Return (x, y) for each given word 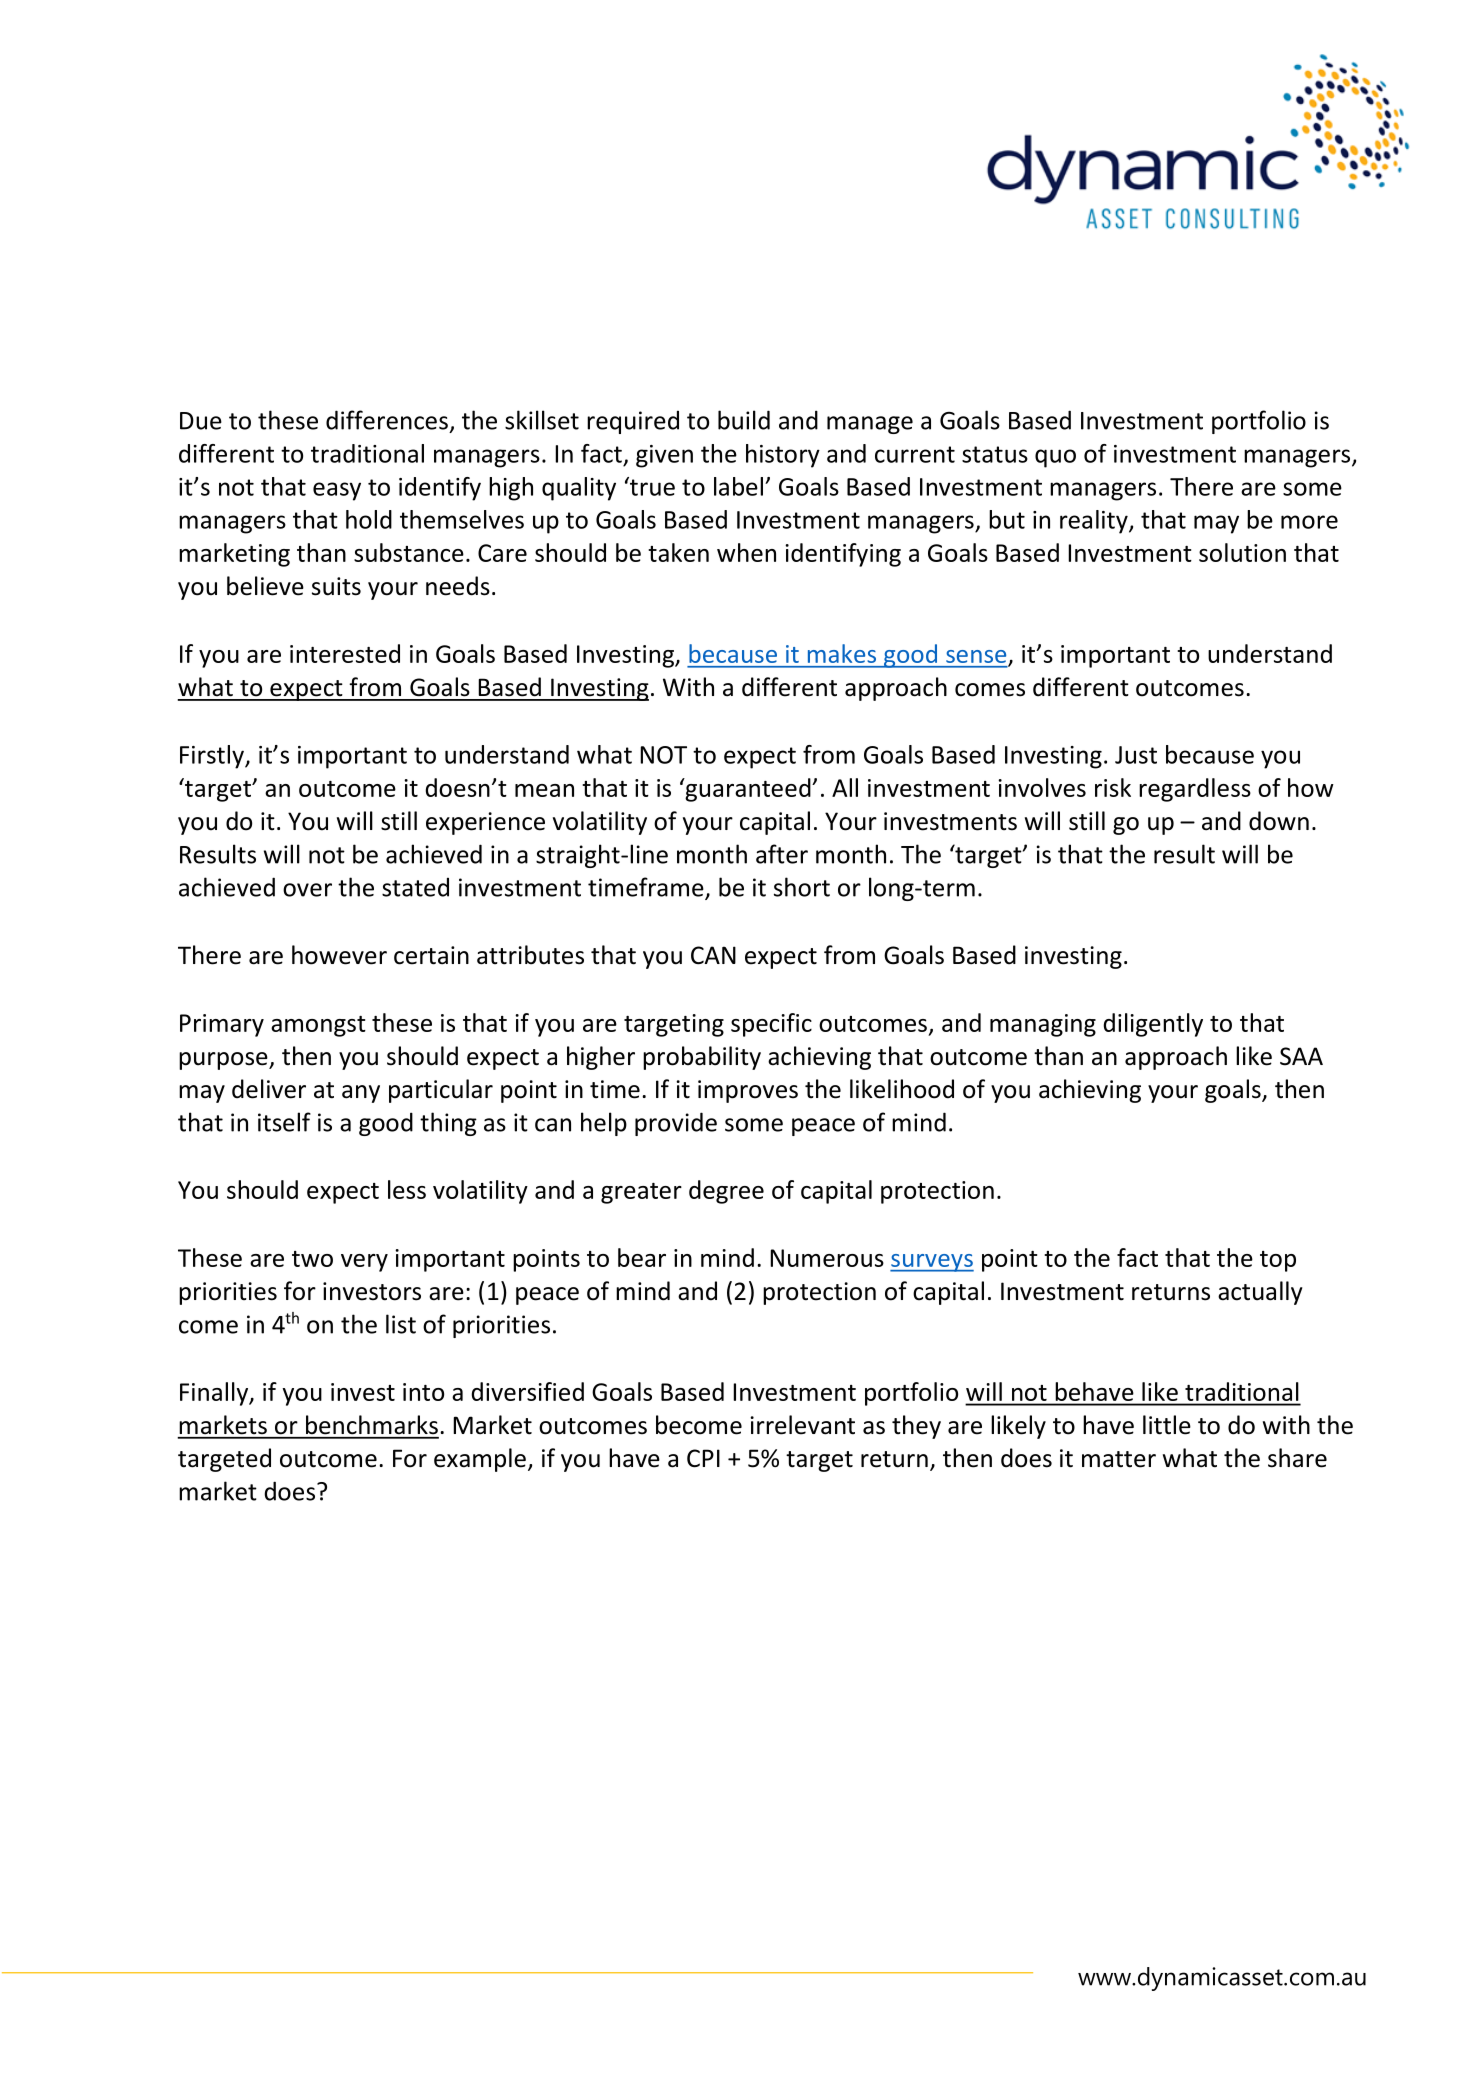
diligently (1153, 1025)
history (783, 456)
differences (387, 420)
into (423, 1392)
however (339, 955)
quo (1055, 458)
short (802, 887)
